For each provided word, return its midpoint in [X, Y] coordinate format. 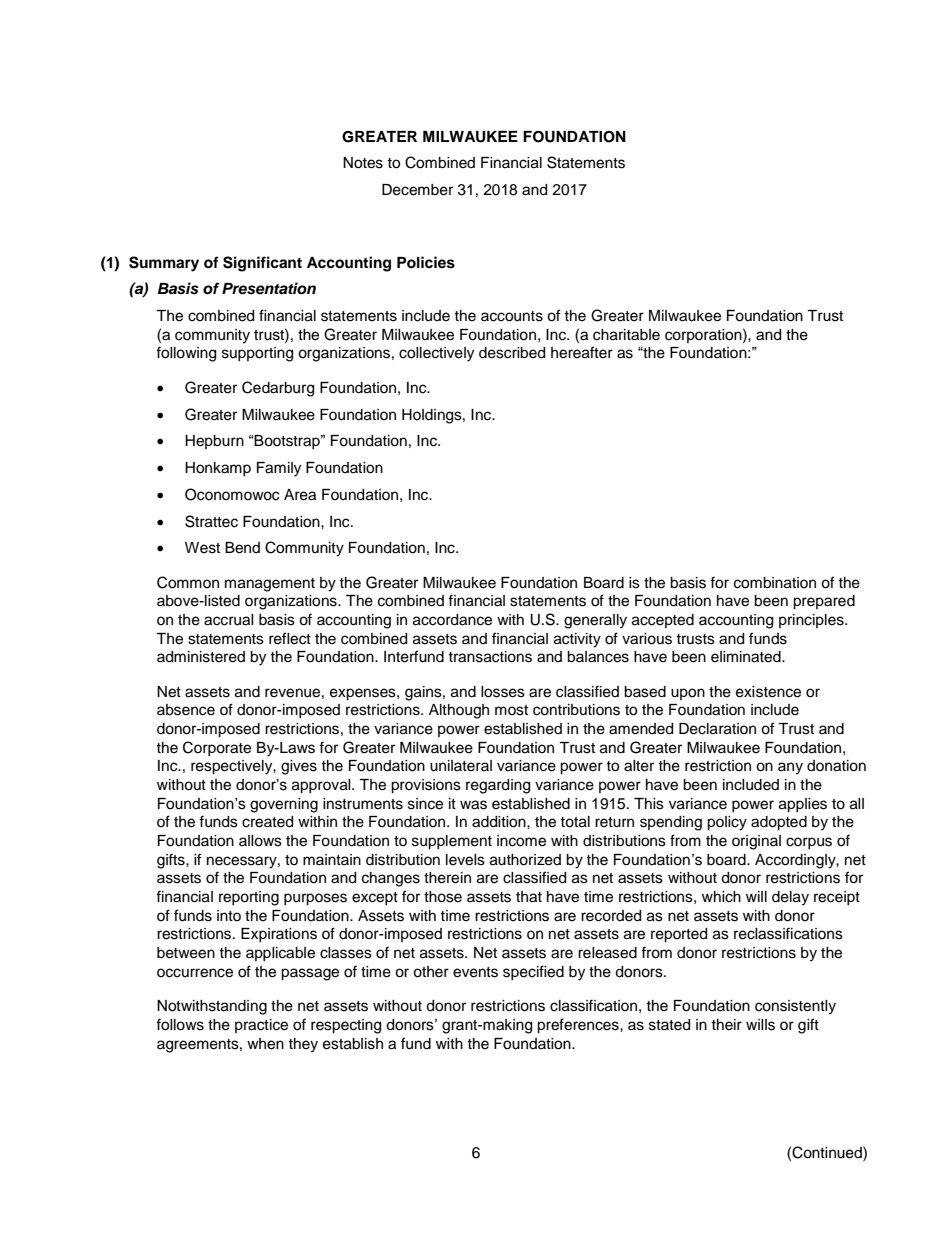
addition [500, 822]
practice [261, 1026]
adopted [779, 823]
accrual [229, 620]
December [417, 190]
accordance [452, 620]
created [267, 822]
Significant [262, 264]
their [726, 1025]
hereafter [582, 352]
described [512, 353]
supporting [257, 354]
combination [775, 583]
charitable [626, 335]
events [475, 972]
